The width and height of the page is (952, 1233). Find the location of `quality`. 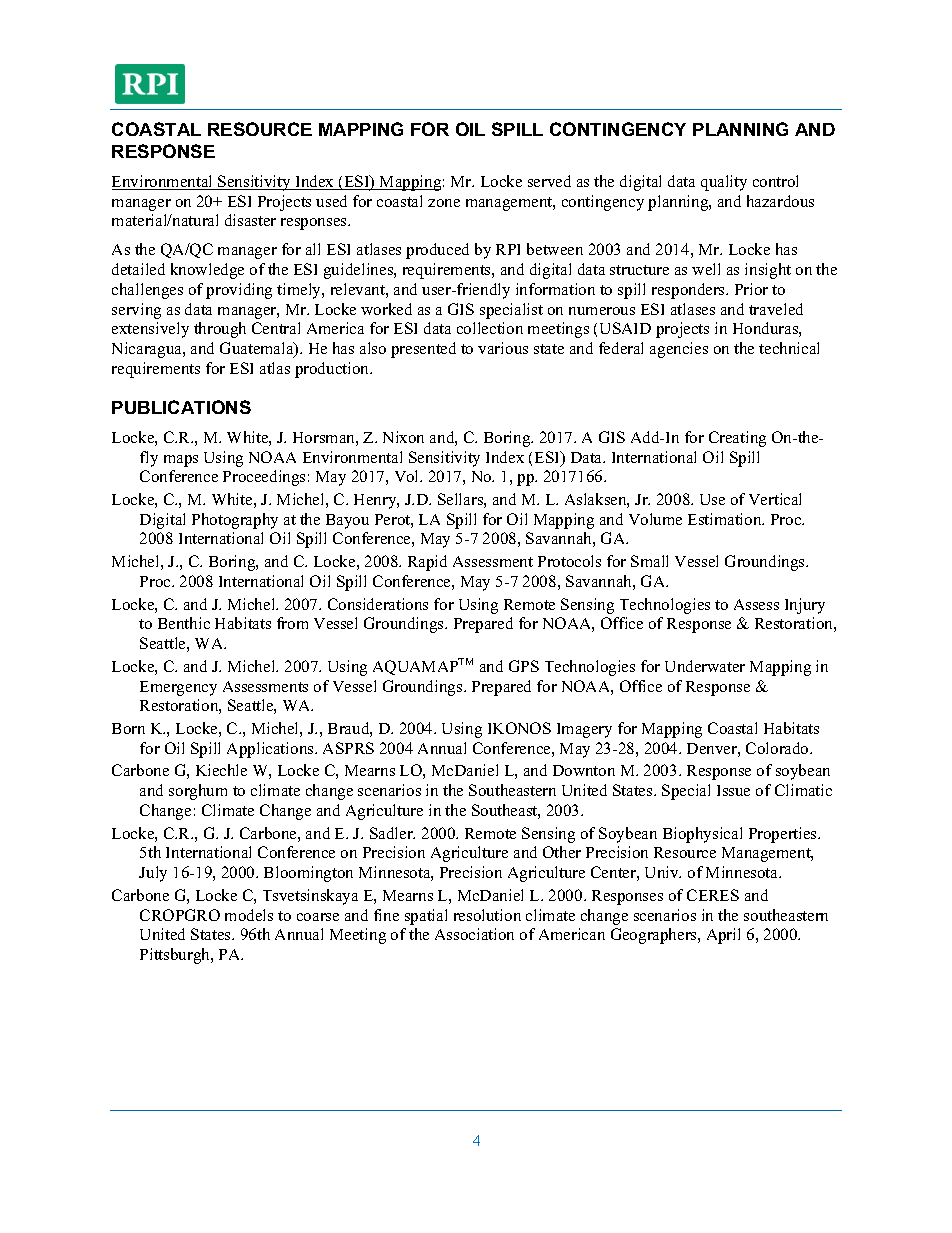

quality is located at coordinates (724, 183).
